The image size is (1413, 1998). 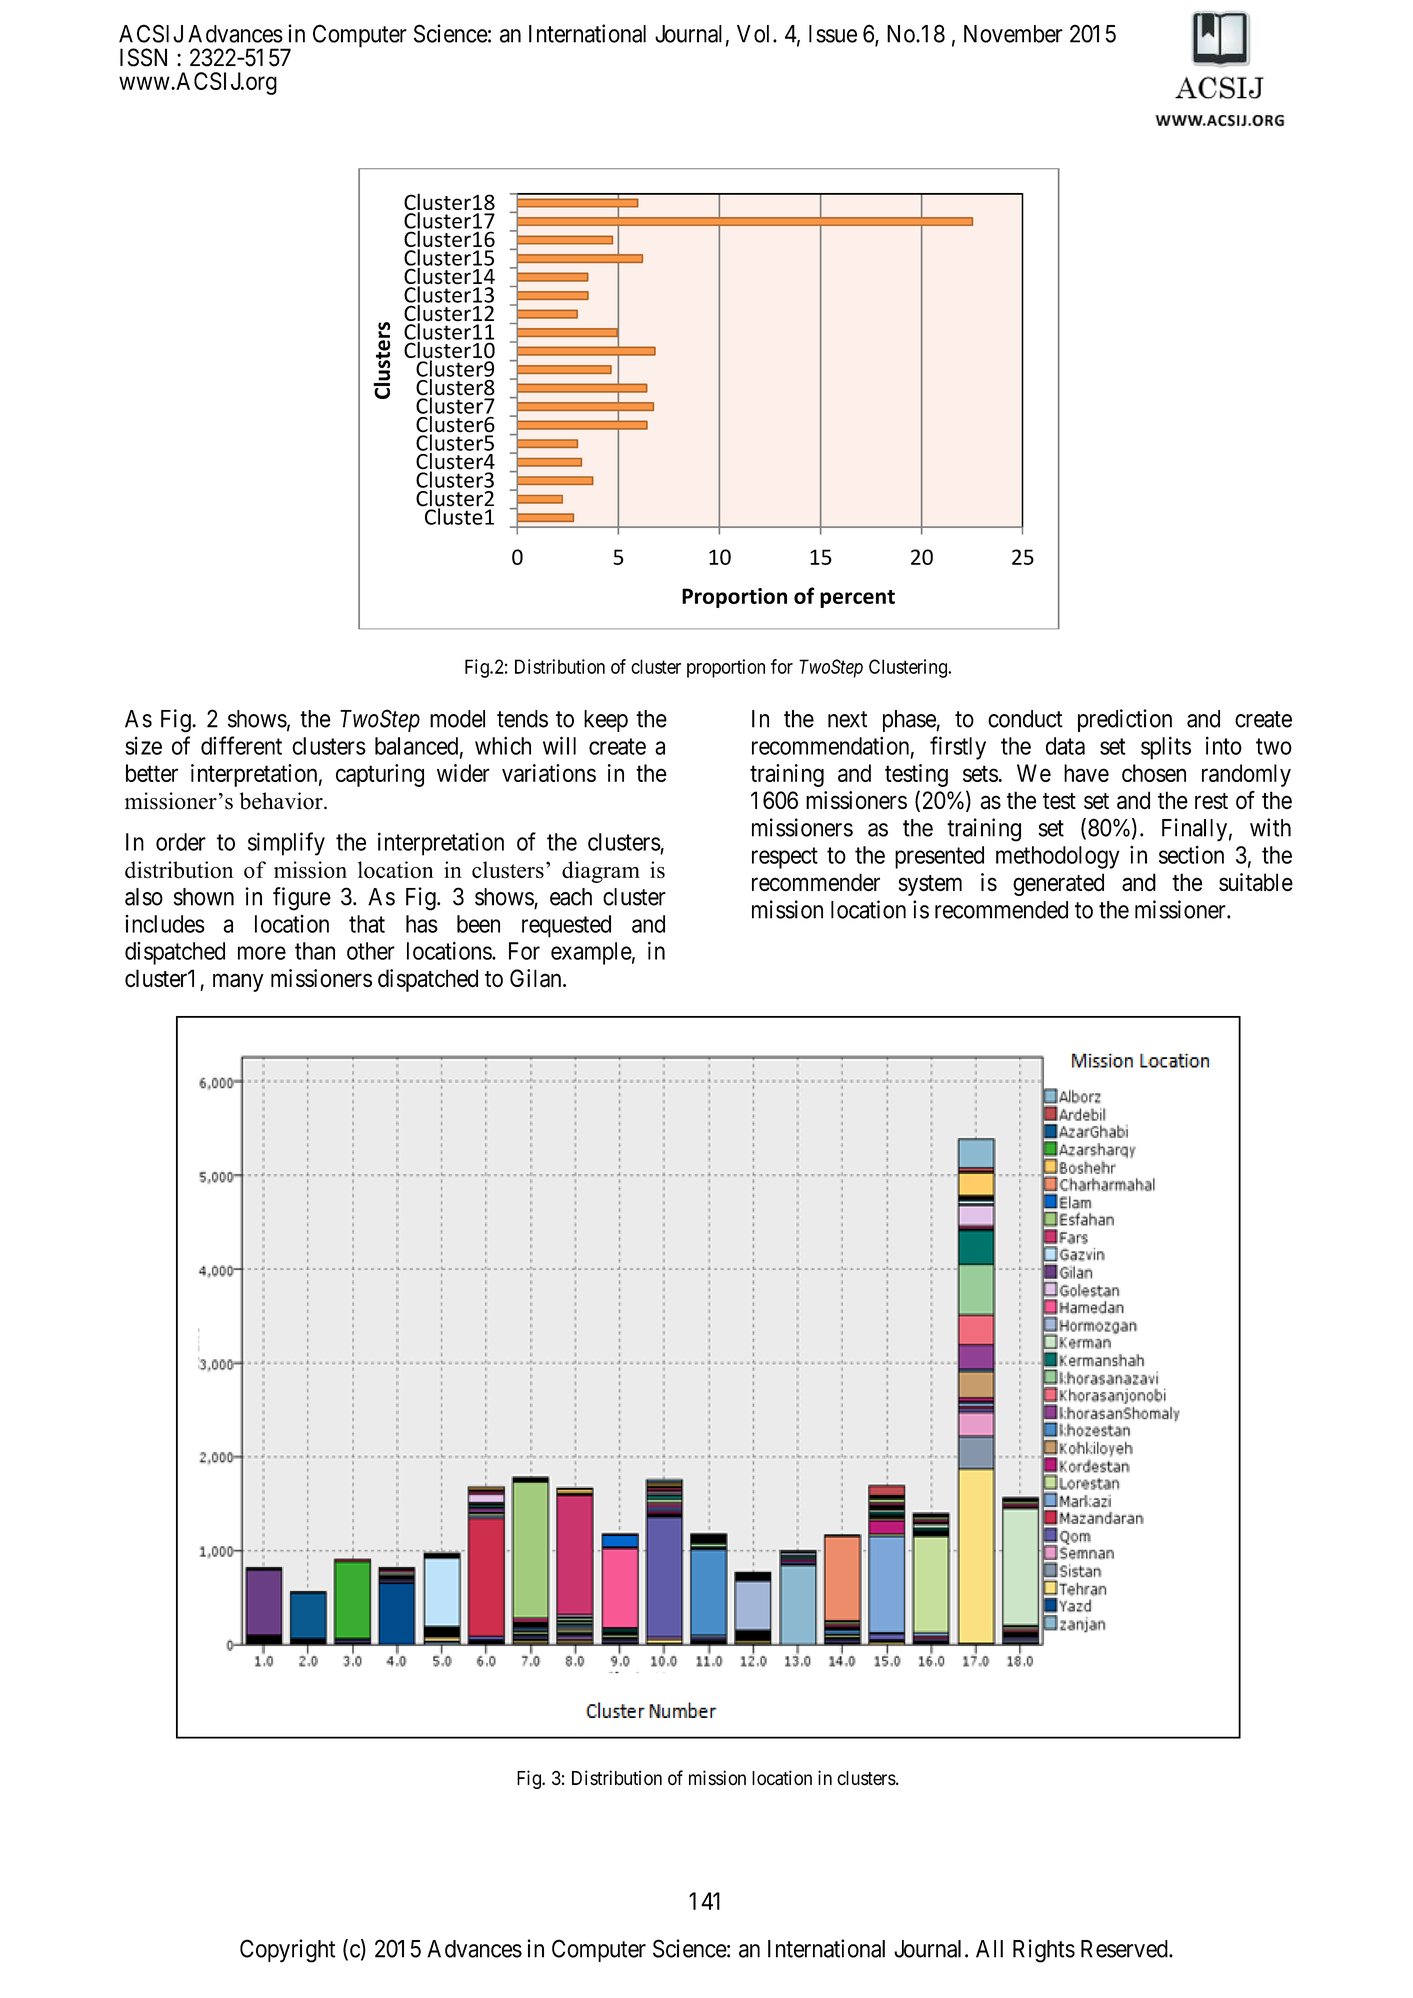 What do you see at coordinates (287, 1951) in the screenshot?
I see `Copyright` at bounding box center [287, 1951].
